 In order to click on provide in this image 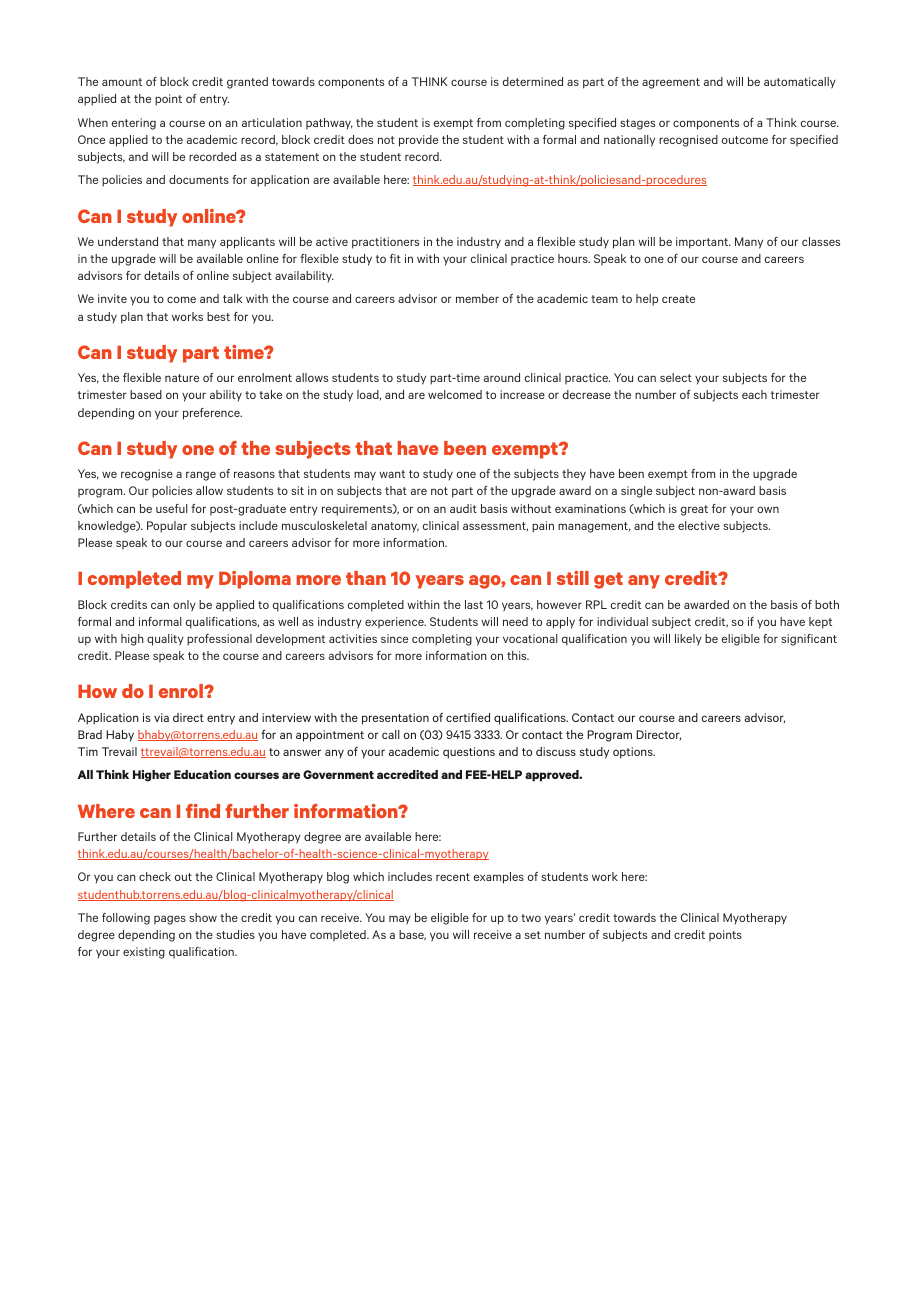, I will do `click(418, 141)`.
